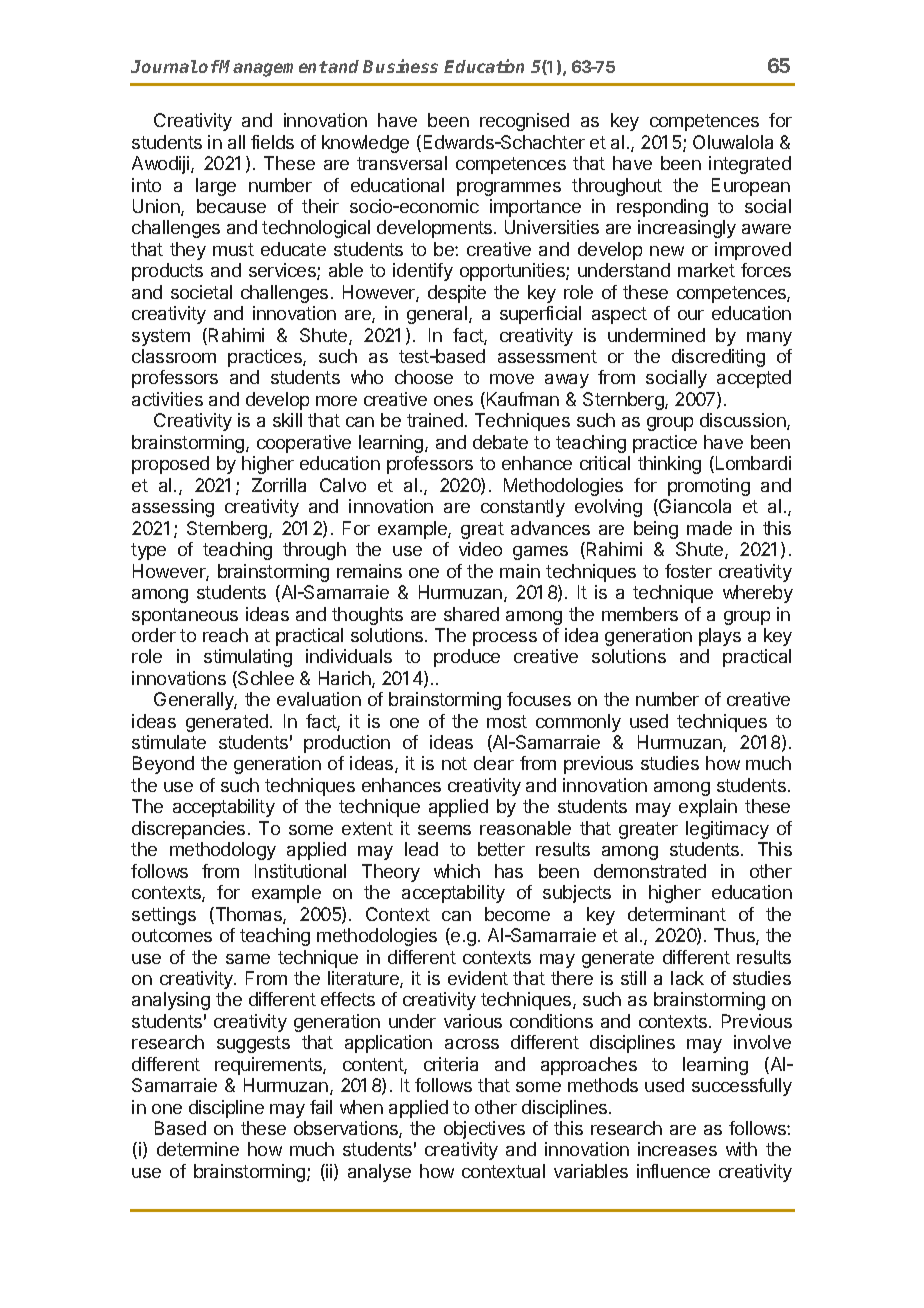  Describe the element at coordinates (198, 1149) in the page. I see `determine` at that location.
